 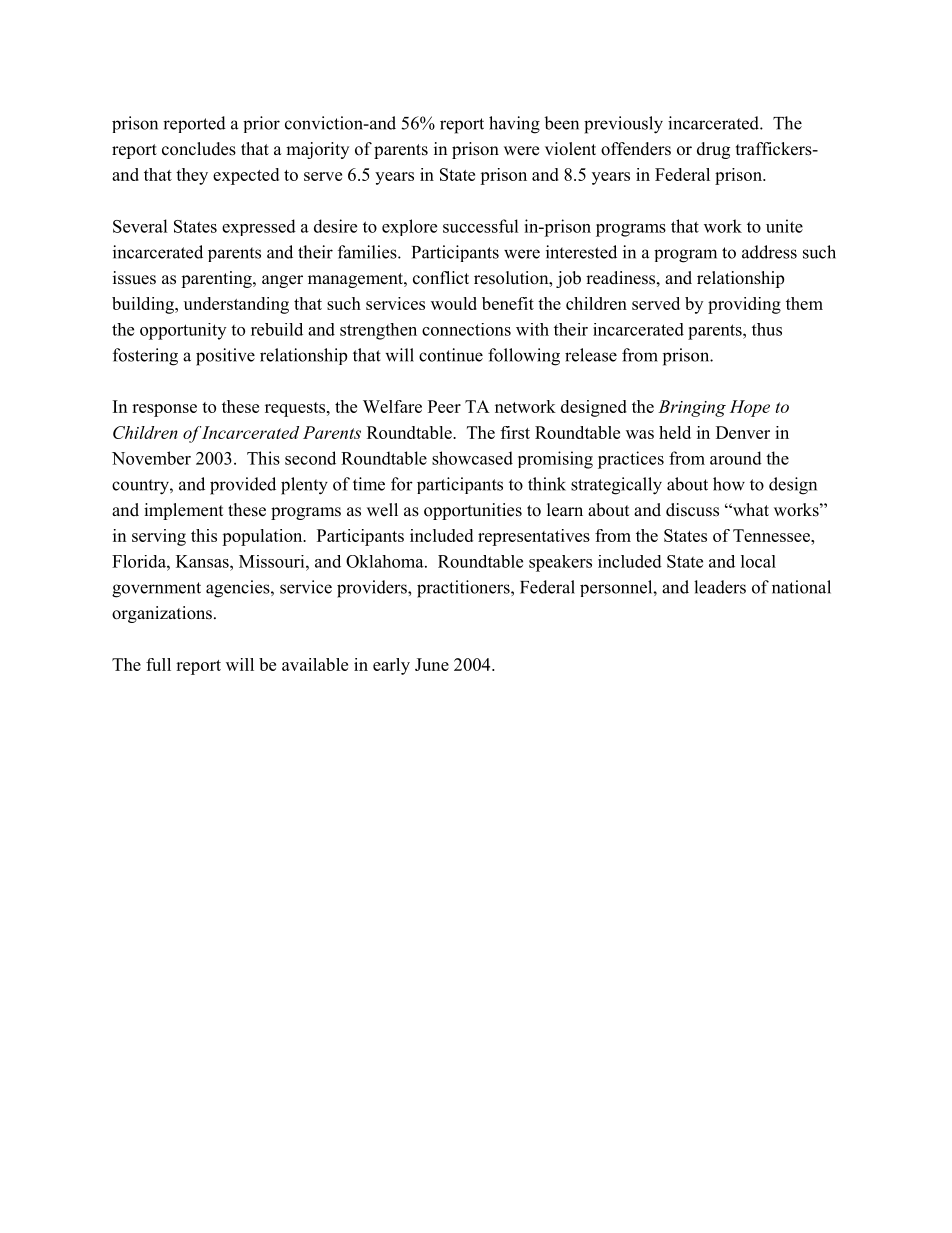 What do you see at coordinates (454, 303) in the document?
I see `would` at bounding box center [454, 303].
